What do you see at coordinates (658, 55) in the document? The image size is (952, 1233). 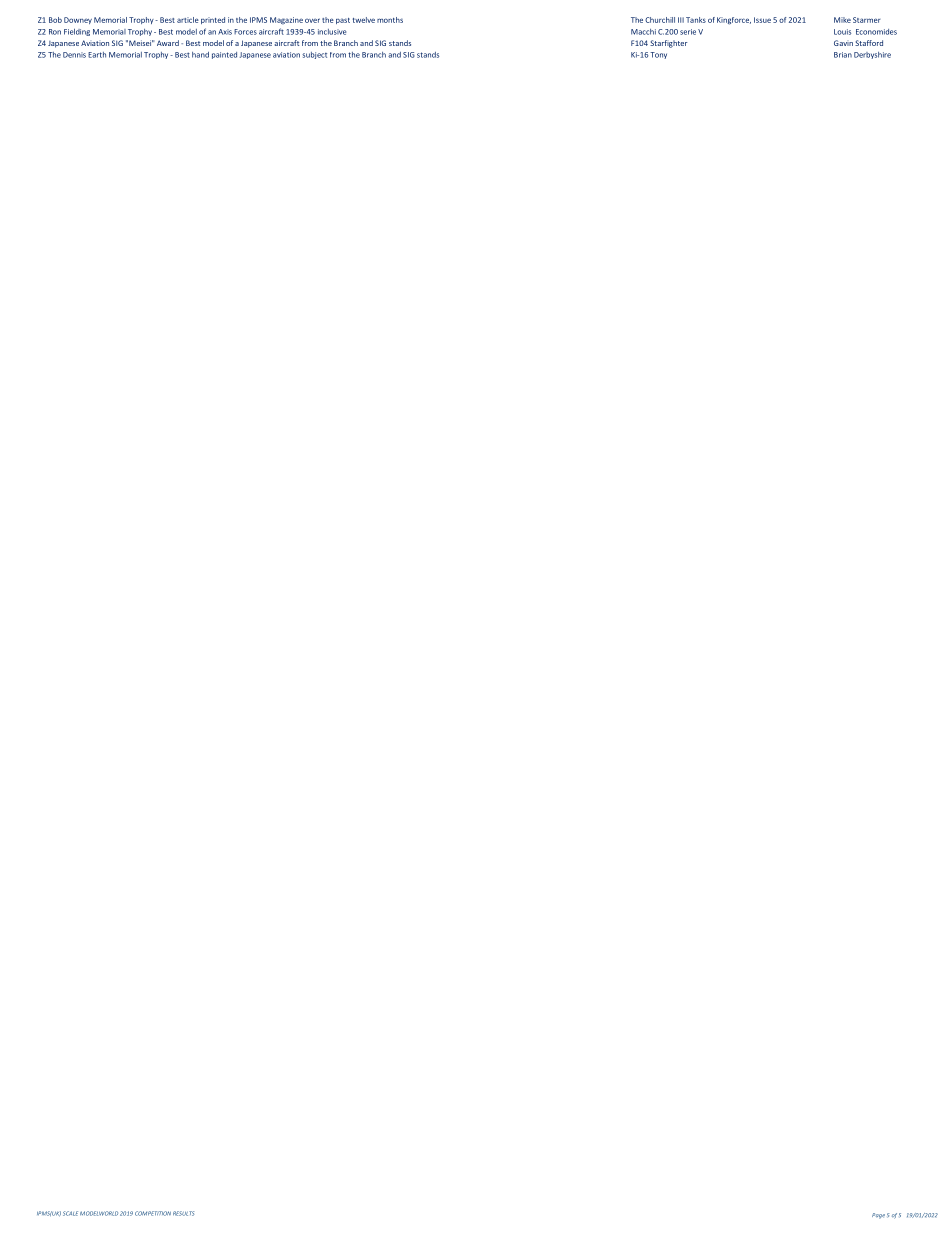 I see `Tony` at bounding box center [658, 55].
